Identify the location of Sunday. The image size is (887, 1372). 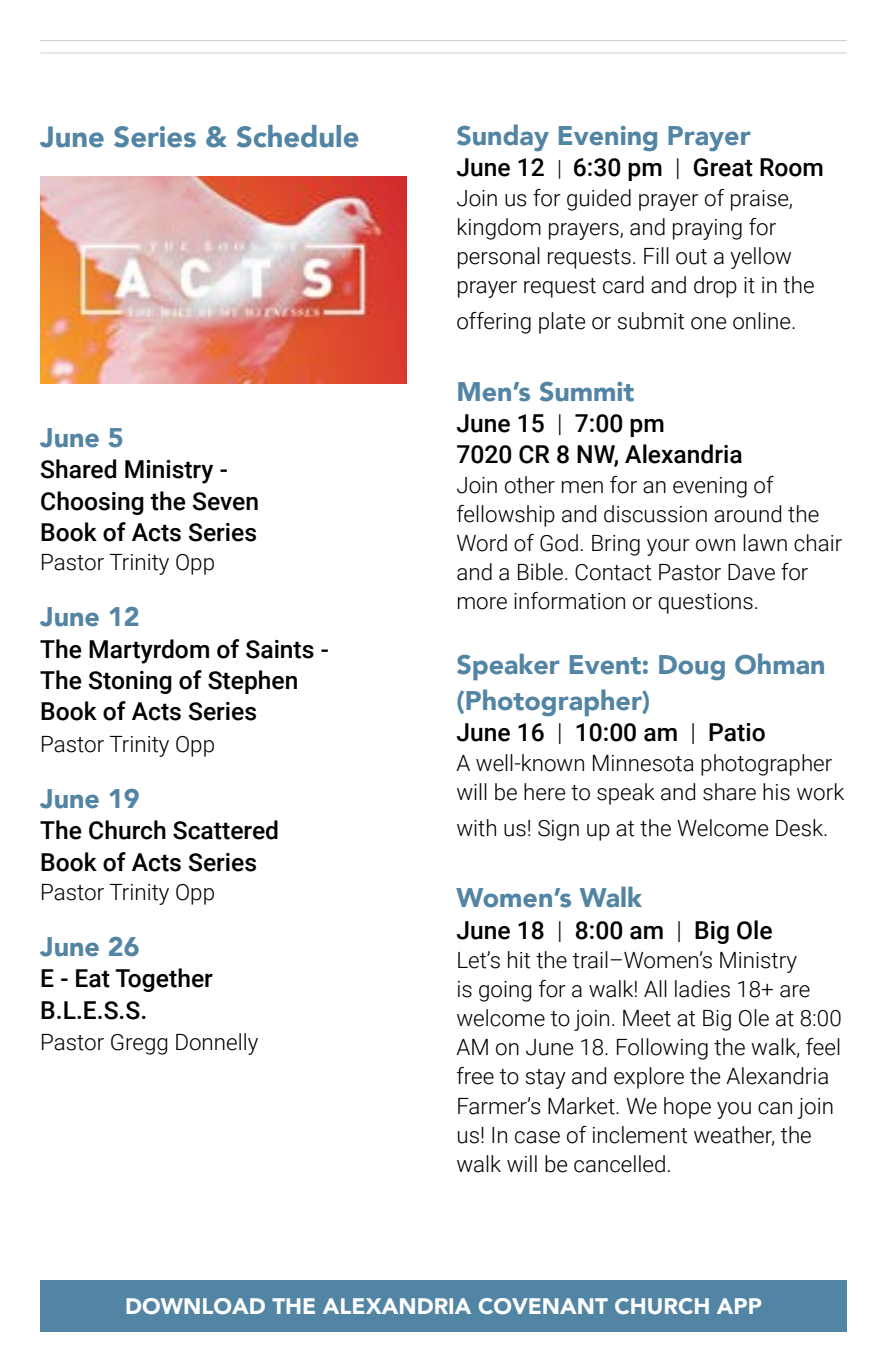
(503, 137).
